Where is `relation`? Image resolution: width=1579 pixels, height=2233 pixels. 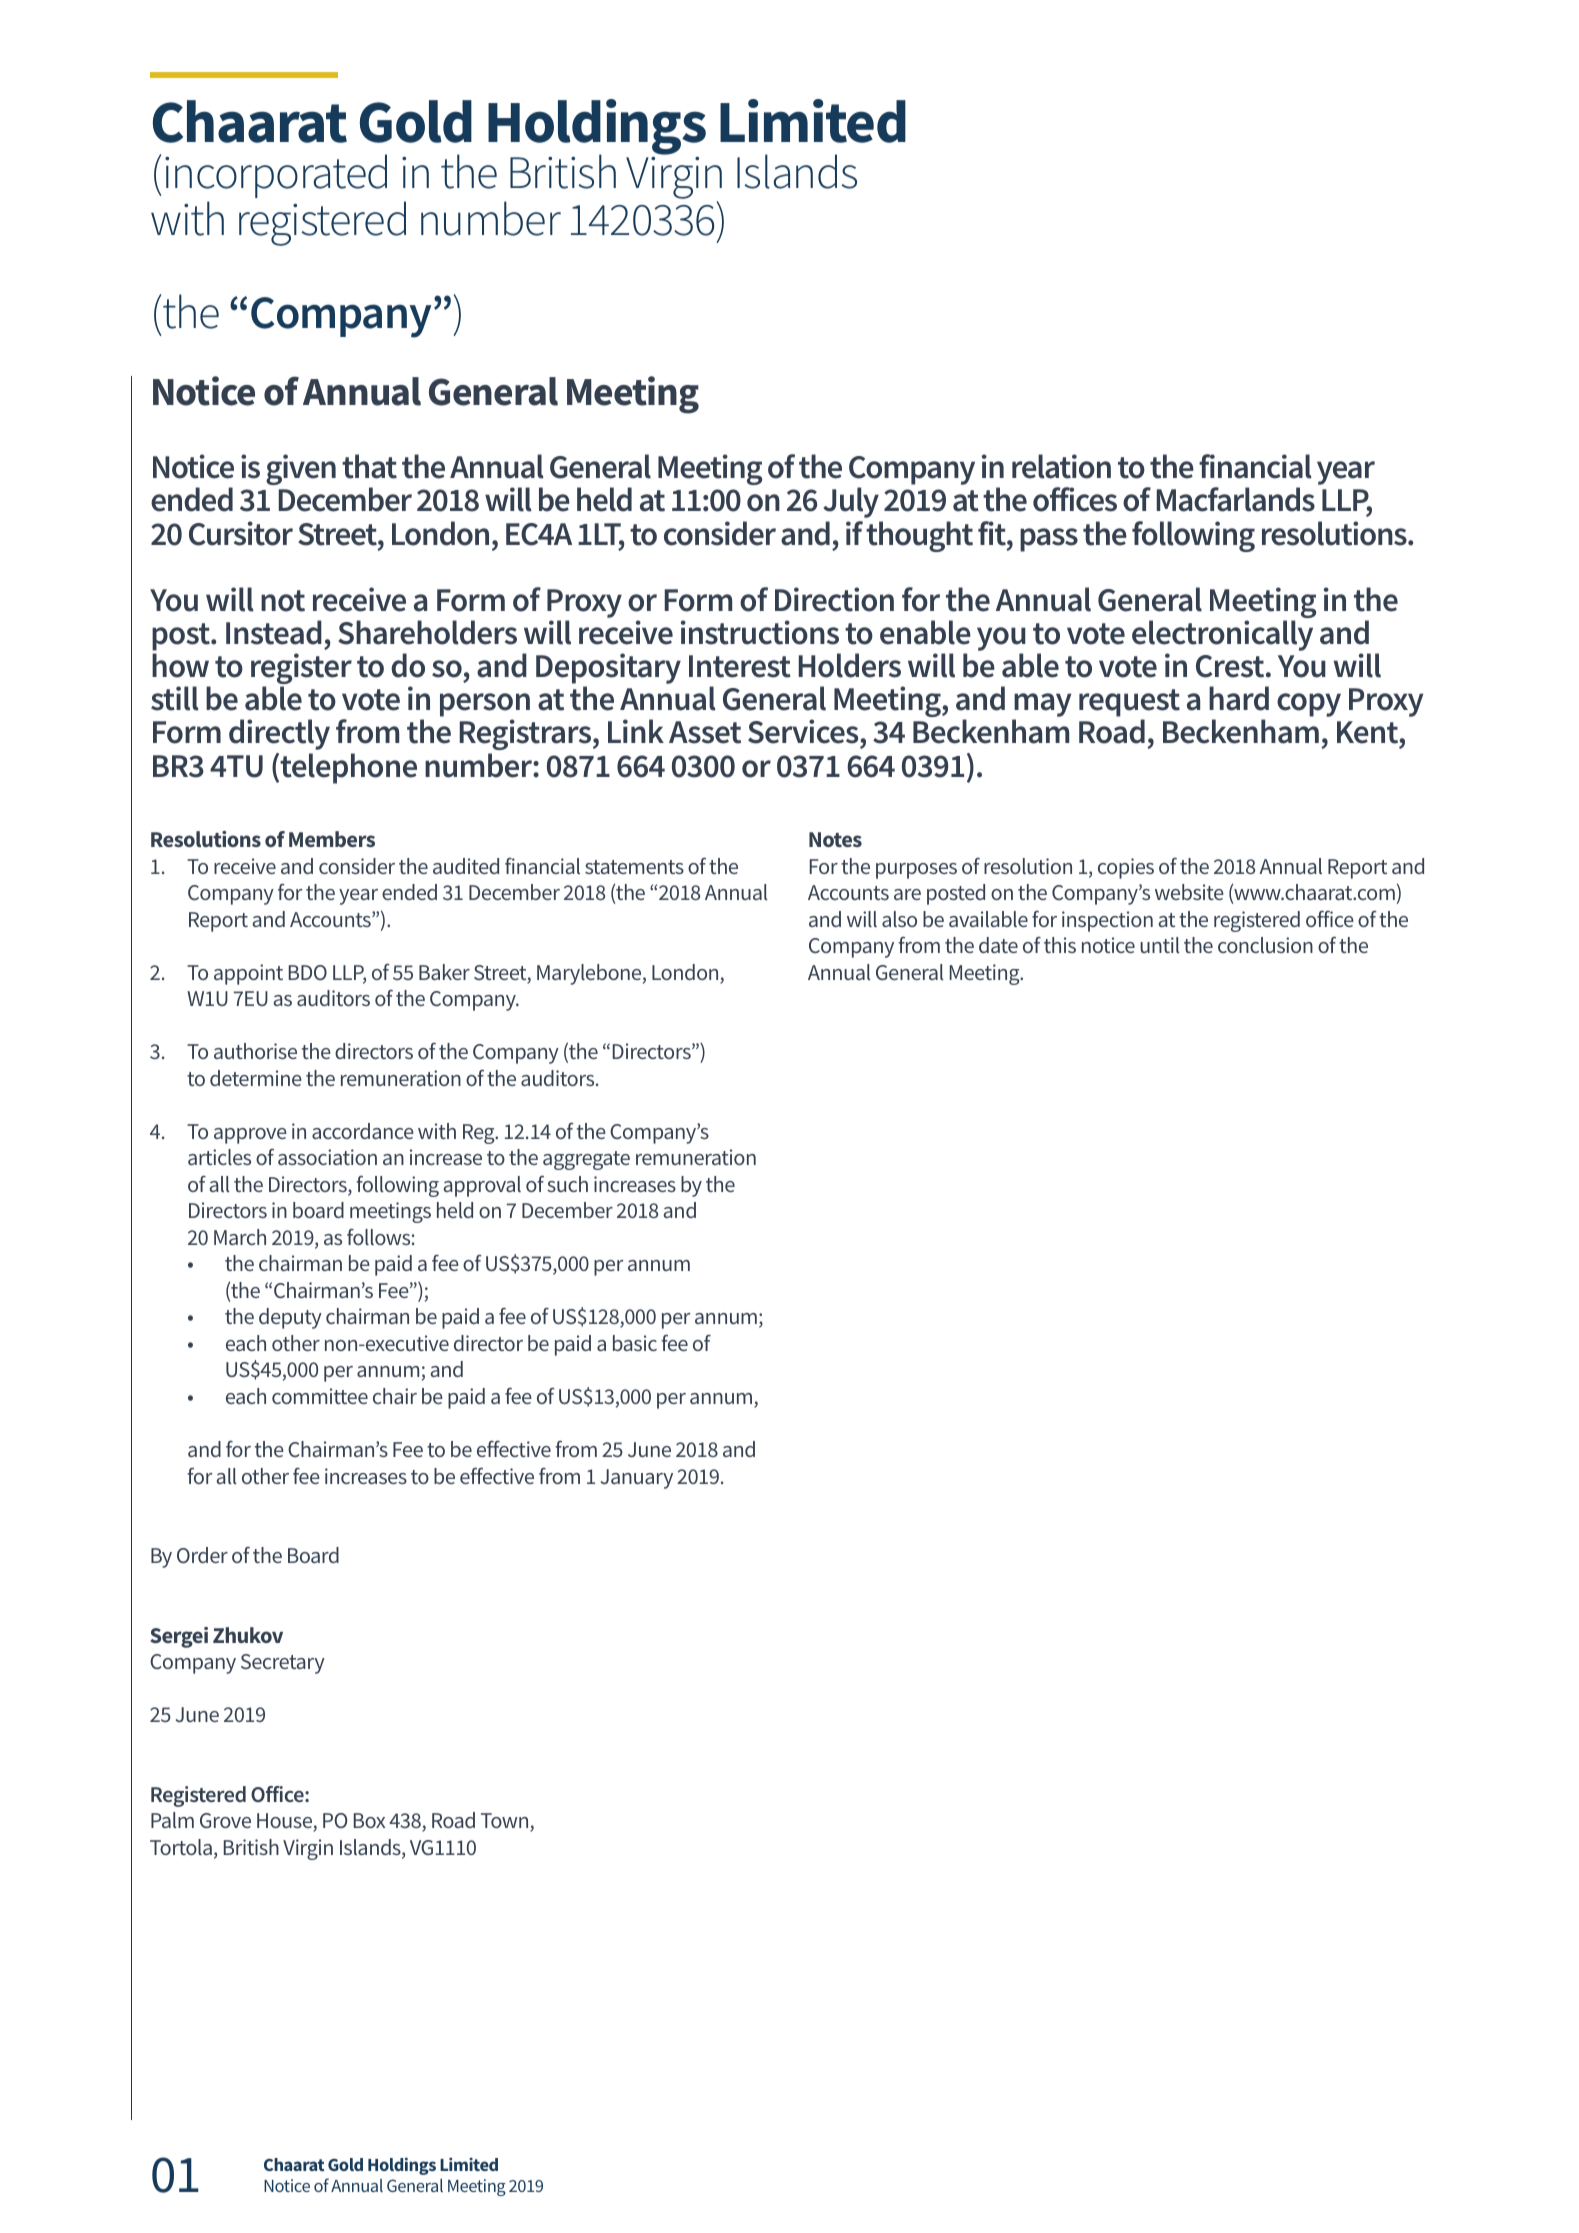 relation is located at coordinates (1061, 466).
